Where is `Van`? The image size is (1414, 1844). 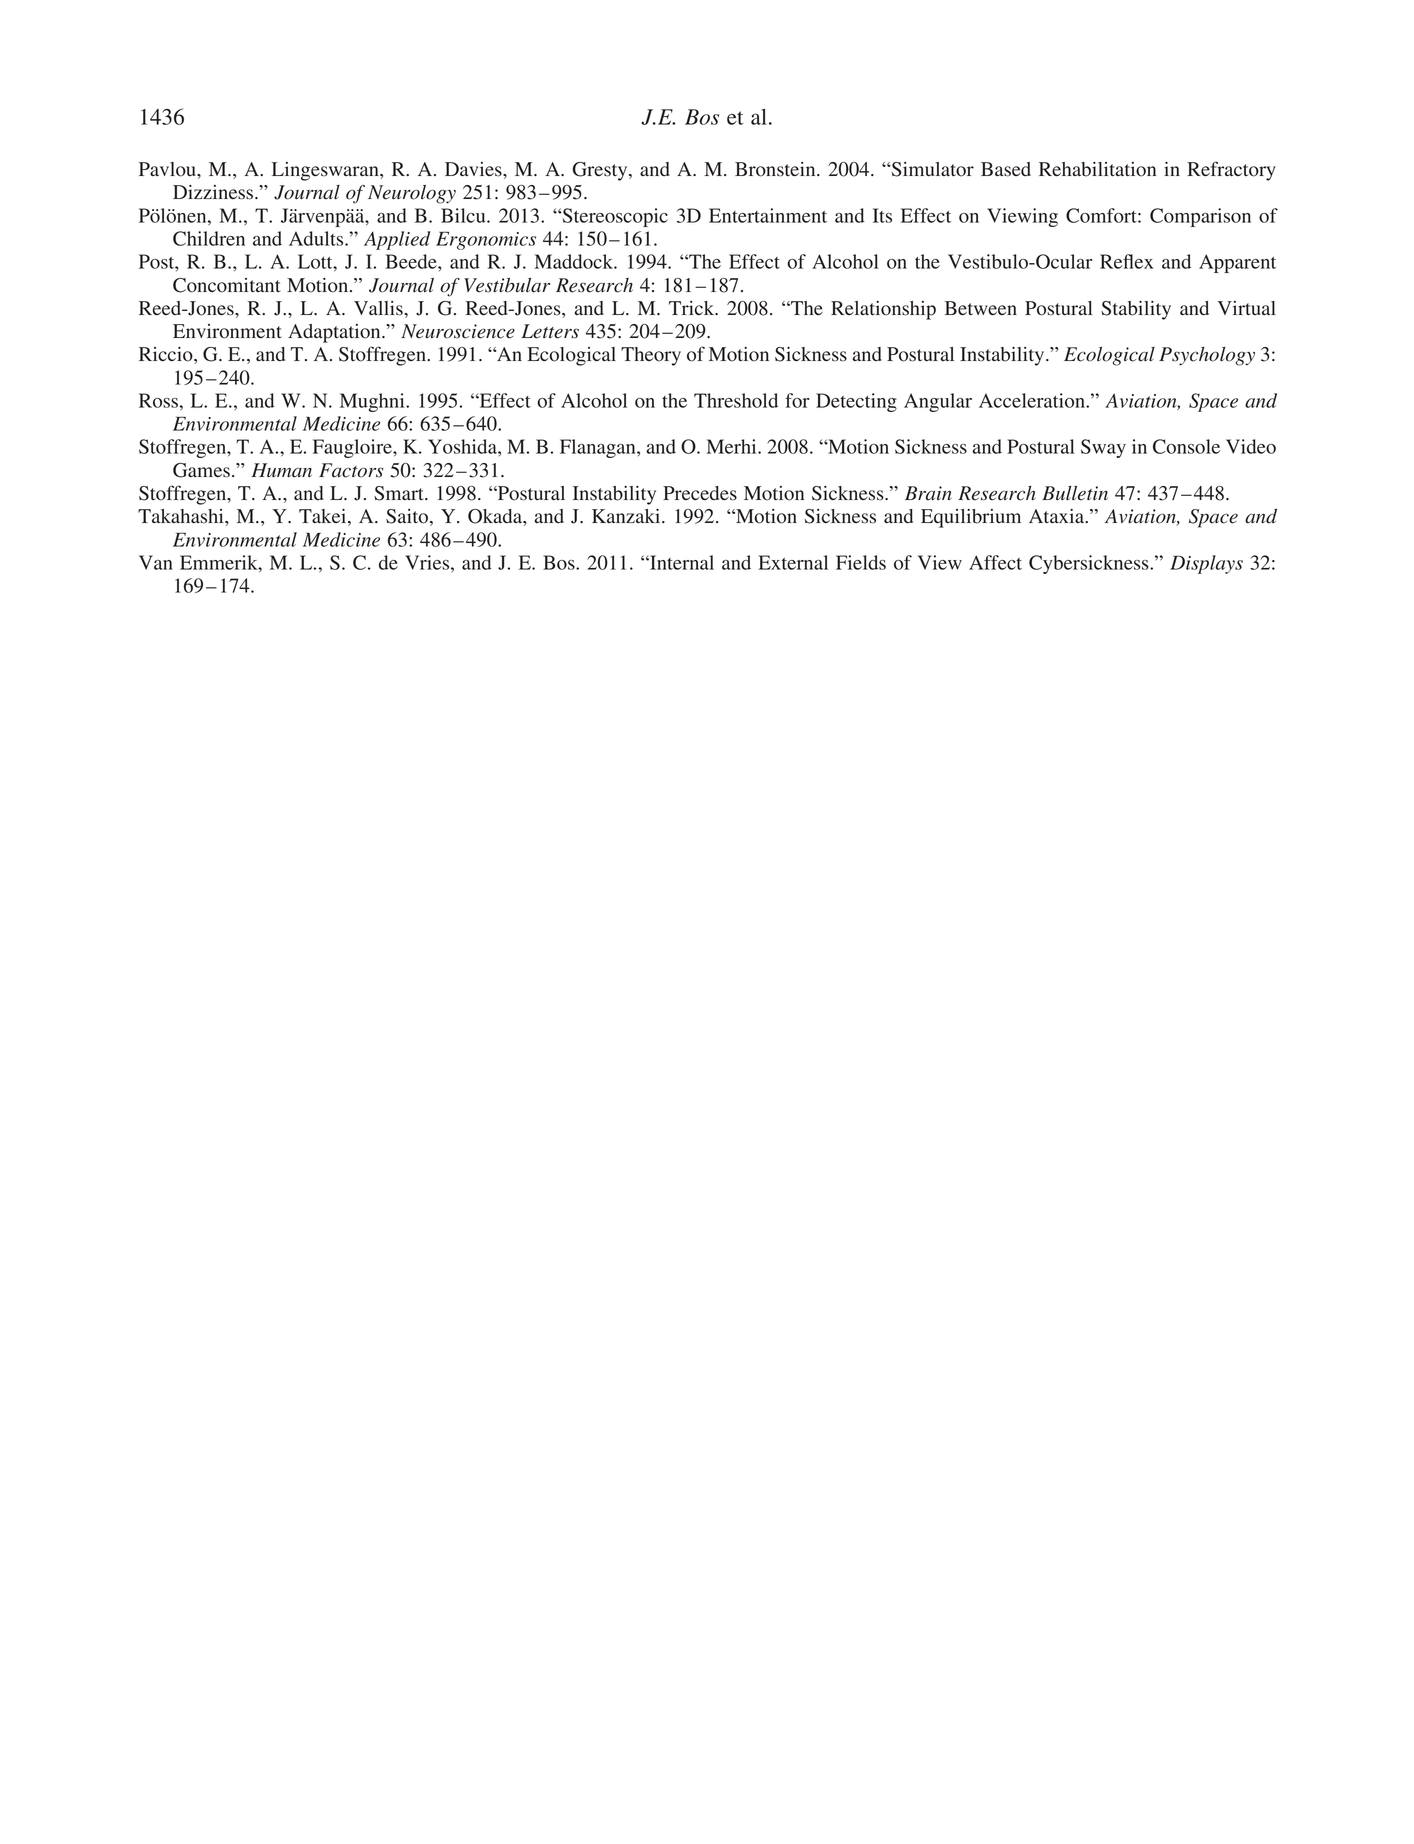 Van is located at coordinates (156, 562).
